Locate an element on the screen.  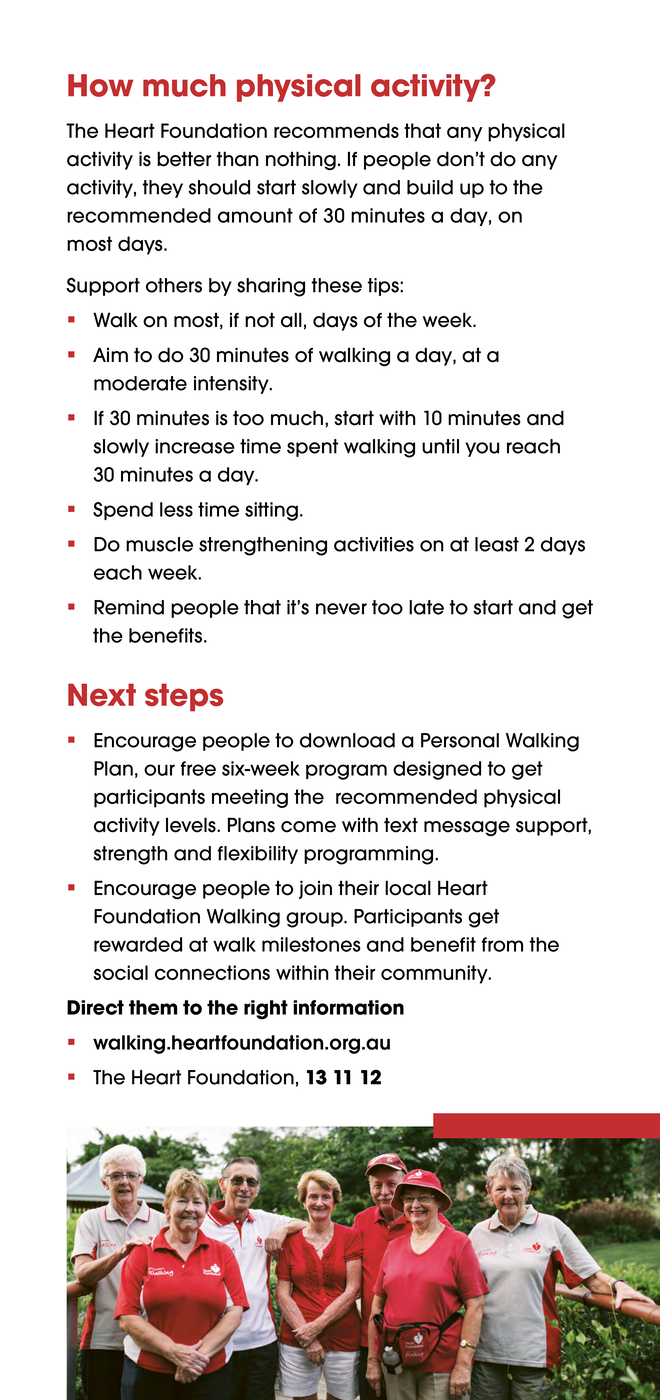
them is located at coordinates (153, 1007).
